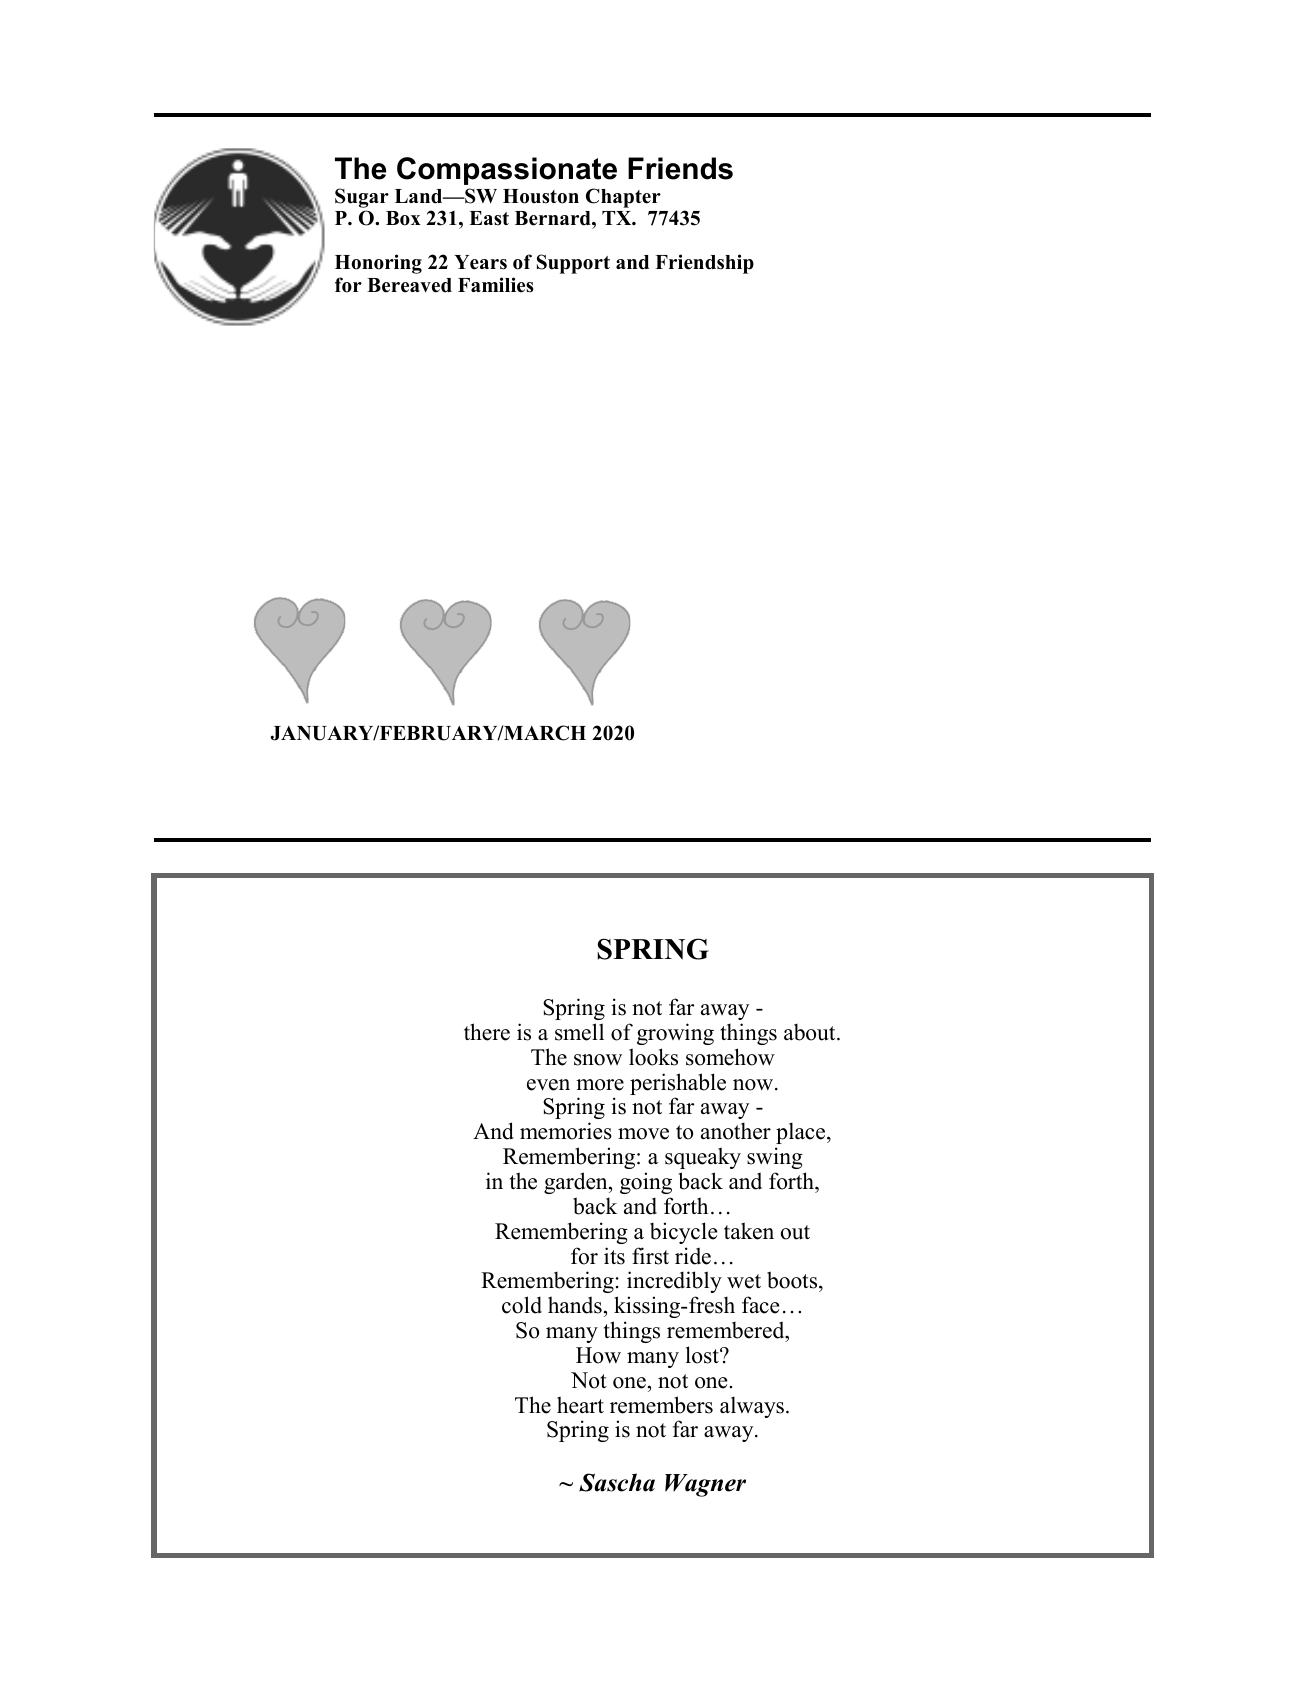 Image resolution: width=1305 pixels, height=1689 pixels. I want to click on there, so click(487, 1032).
